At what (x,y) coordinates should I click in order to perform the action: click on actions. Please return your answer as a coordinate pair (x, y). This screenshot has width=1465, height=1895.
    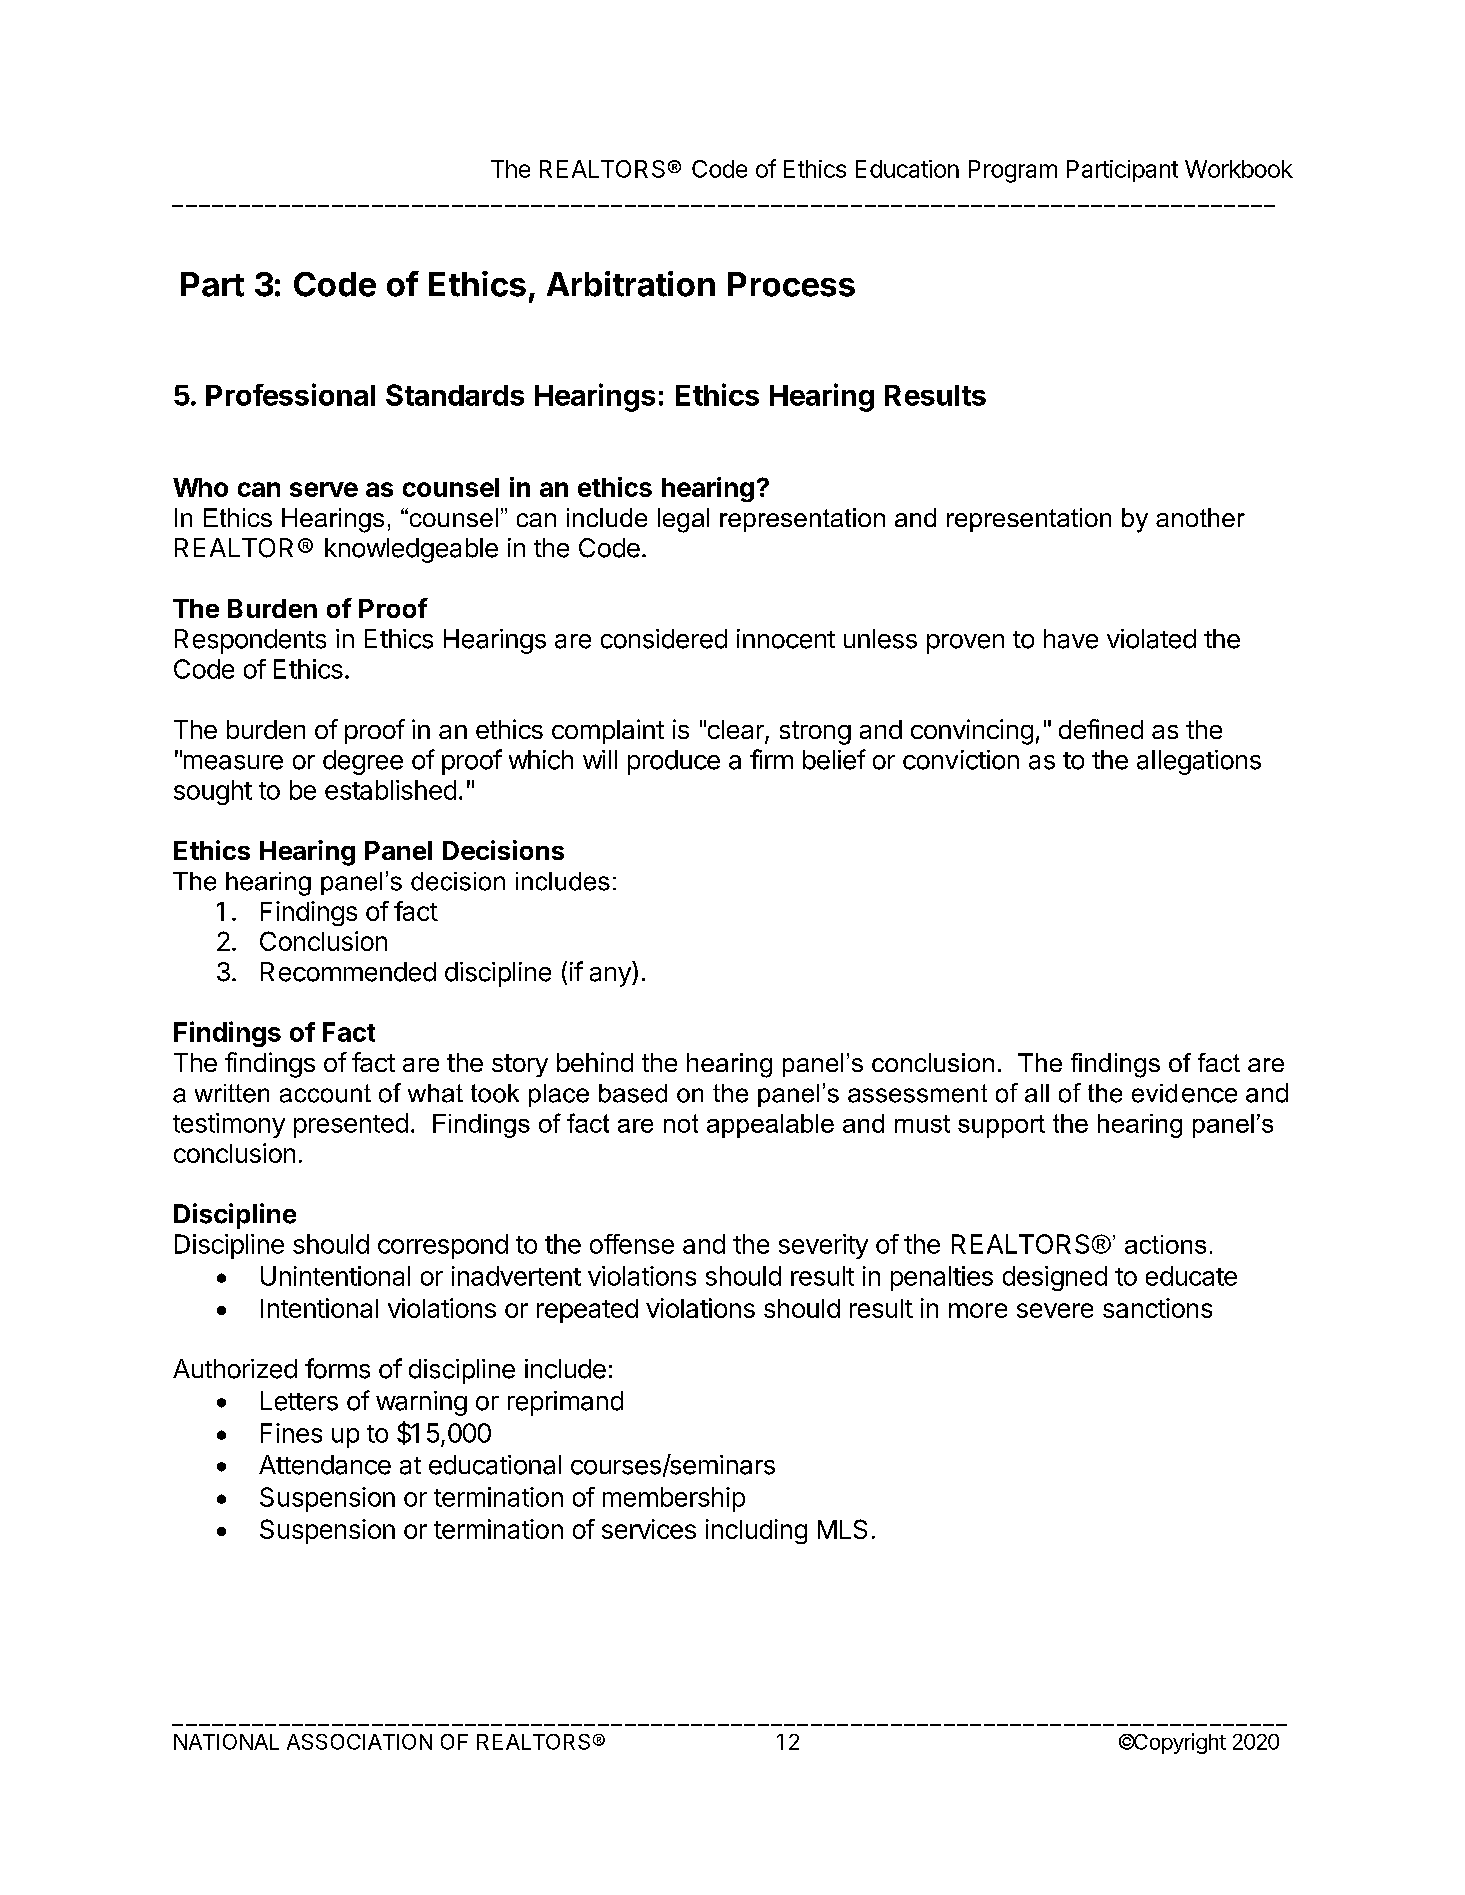
    Looking at the image, I should click on (1165, 1244).
